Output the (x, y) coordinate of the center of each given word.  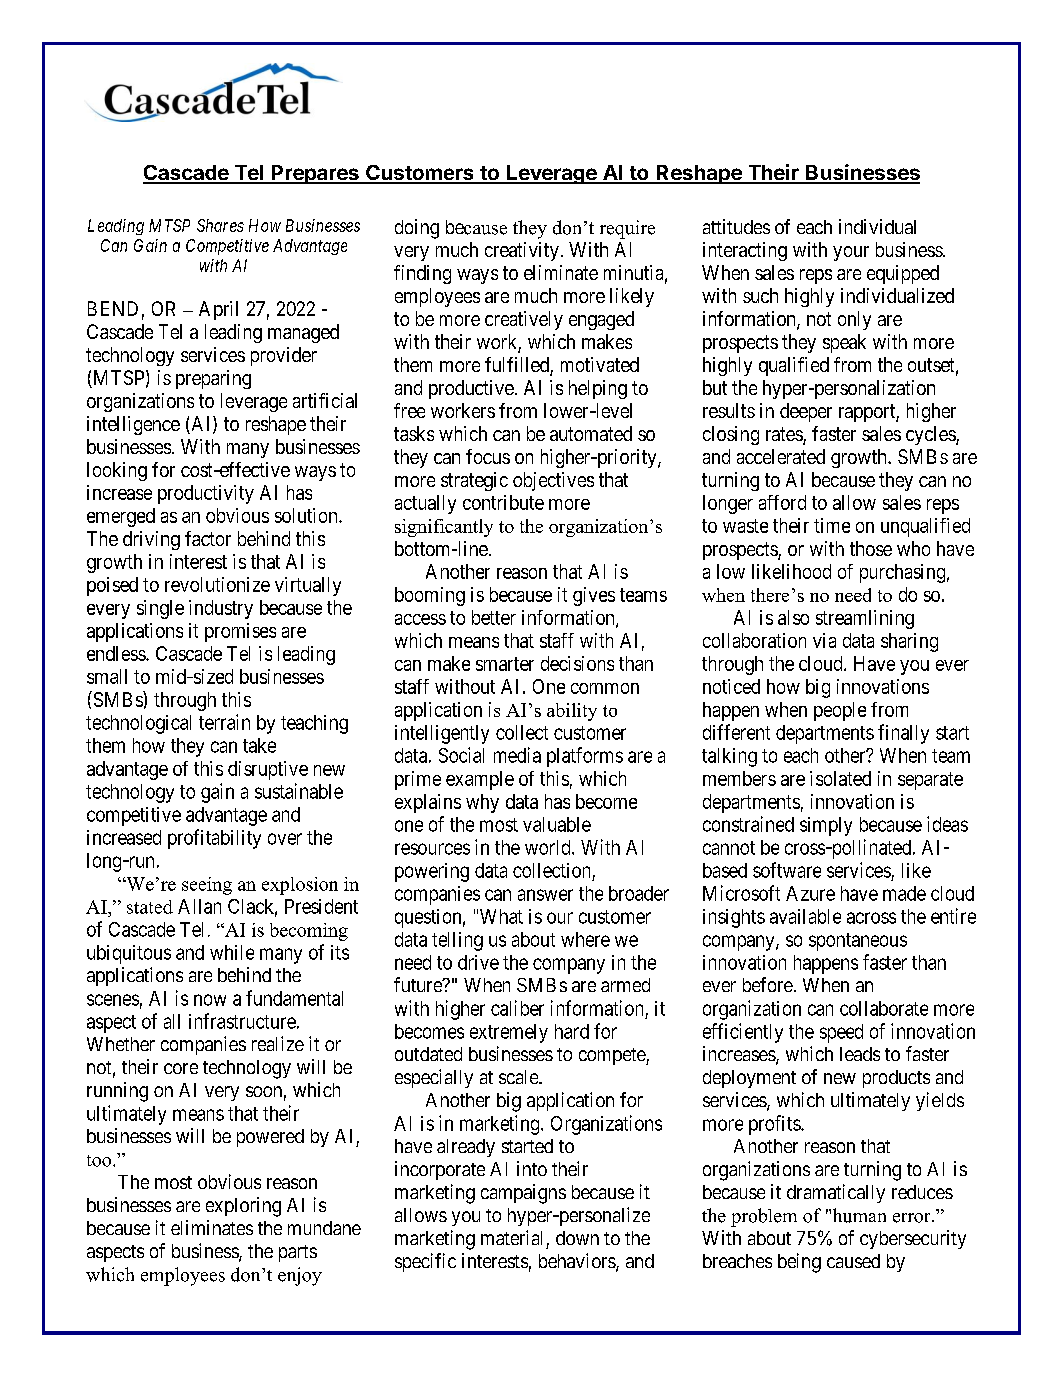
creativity (522, 251)
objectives (553, 481)
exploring (243, 1207)
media (517, 755)
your (851, 253)
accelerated (781, 456)
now (210, 1000)
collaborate (884, 1008)
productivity (206, 494)
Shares (220, 225)
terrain (224, 722)
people (840, 711)
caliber (517, 1008)
